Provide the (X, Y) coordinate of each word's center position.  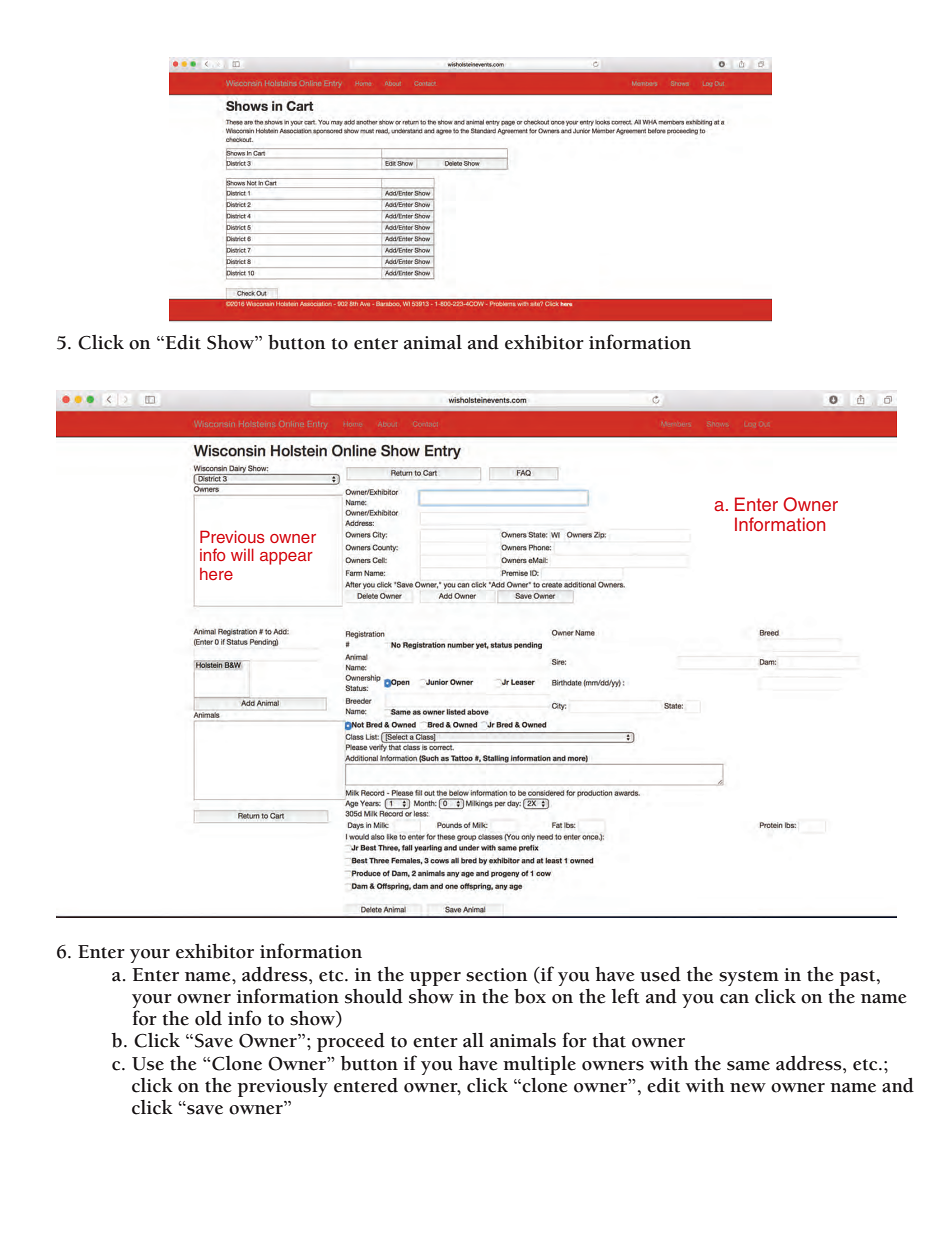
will (242, 554)
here (216, 574)
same (748, 1066)
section (496, 975)
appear (286, 558)
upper (435, 979)
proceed (351, 1042)
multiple (539, 1065)
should (374, 996)
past (858, 978)
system (749, 978)
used (660, 974)
